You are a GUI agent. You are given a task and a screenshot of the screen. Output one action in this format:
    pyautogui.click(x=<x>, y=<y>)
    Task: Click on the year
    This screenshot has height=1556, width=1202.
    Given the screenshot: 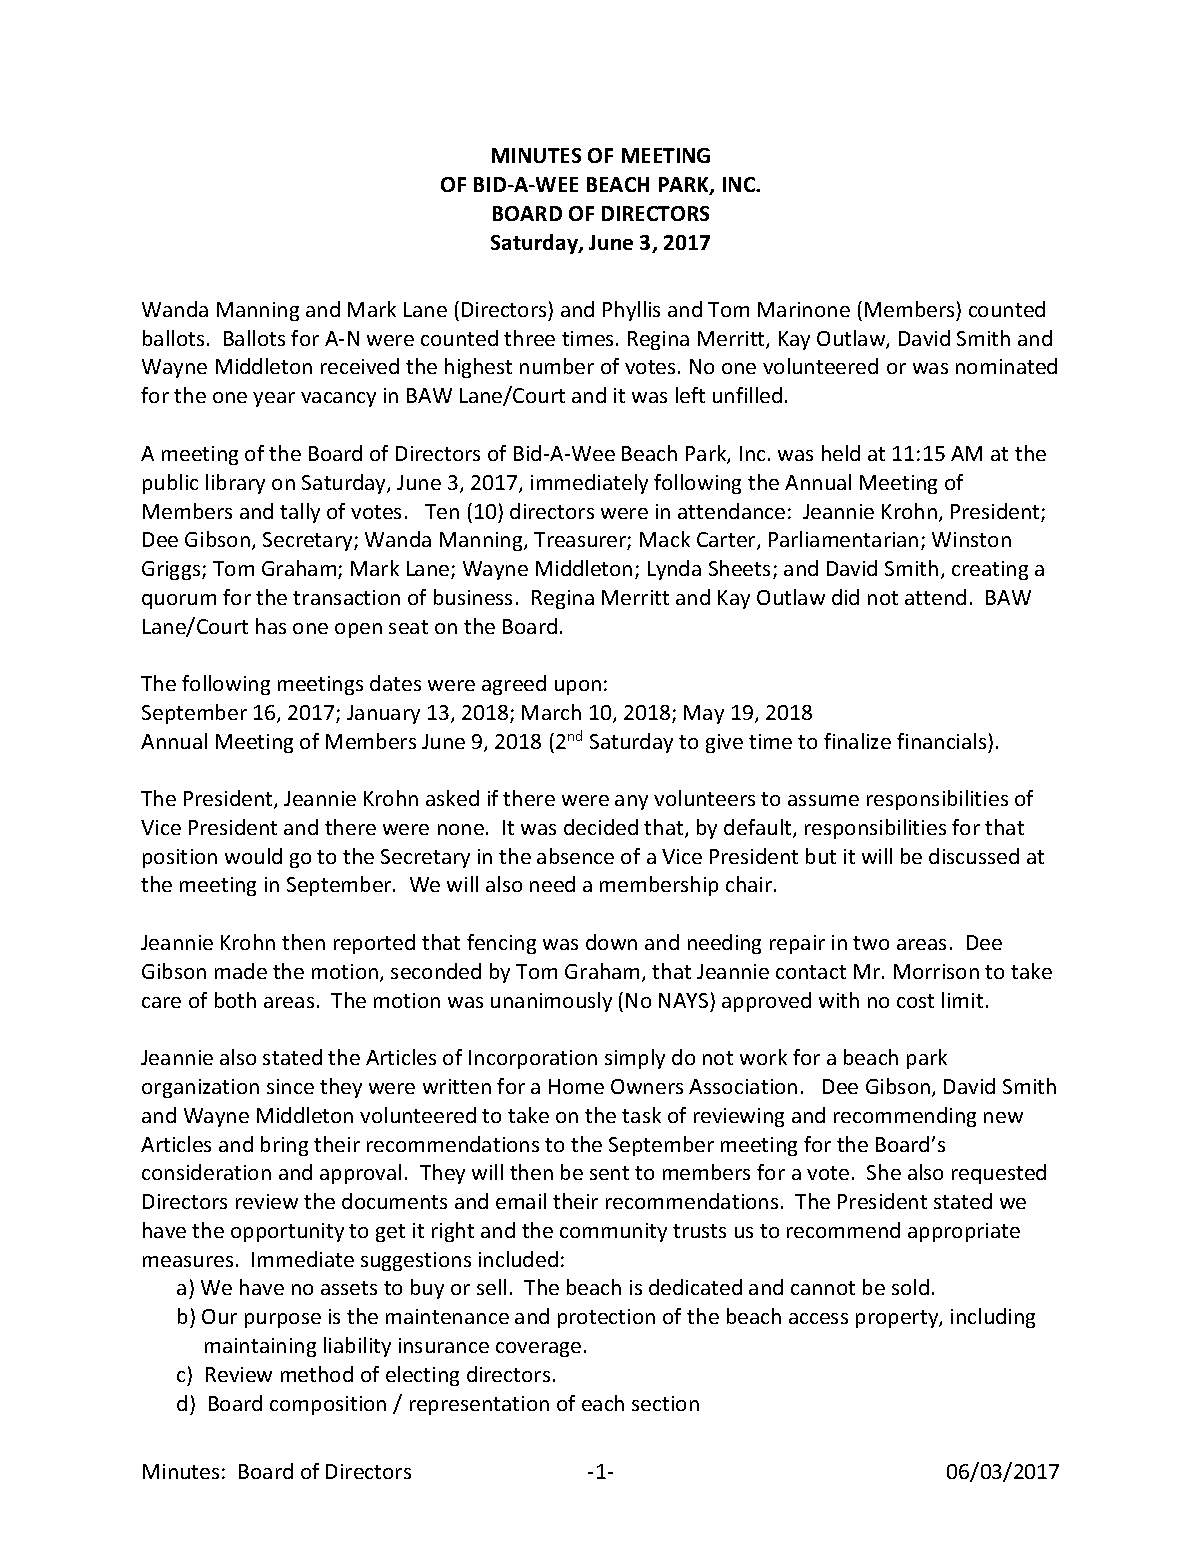 What is the action you would take?
    pyautogui.click(x=274, y=399)
